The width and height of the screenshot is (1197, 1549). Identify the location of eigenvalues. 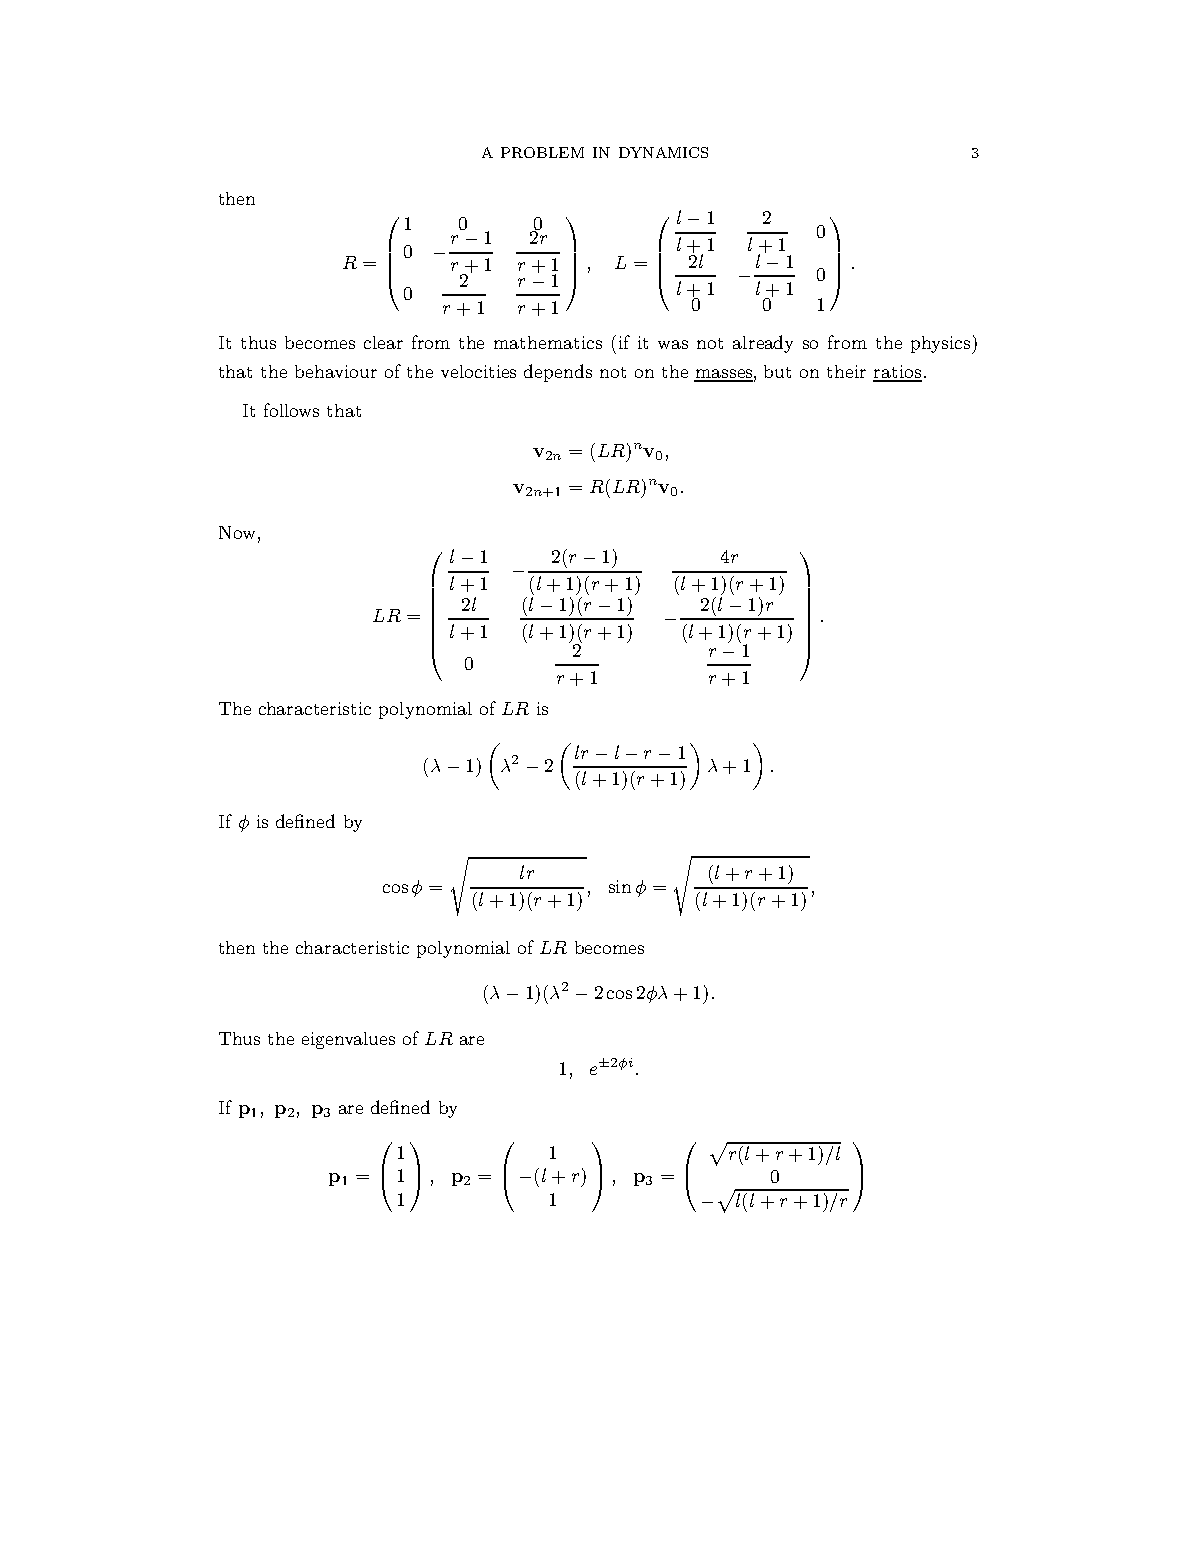
(348, 1040).
